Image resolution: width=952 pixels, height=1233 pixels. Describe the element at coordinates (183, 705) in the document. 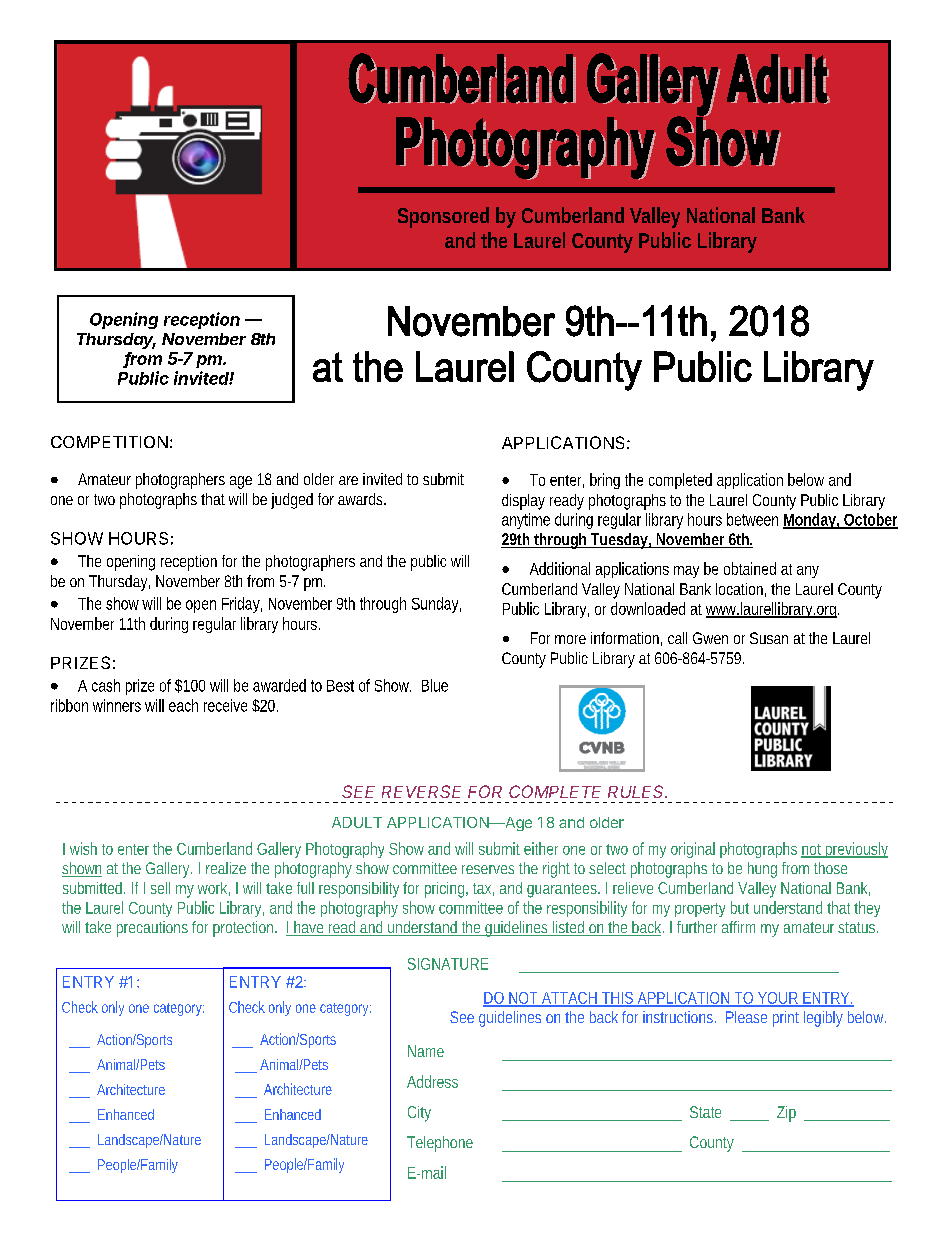

I see `each` at that location.
